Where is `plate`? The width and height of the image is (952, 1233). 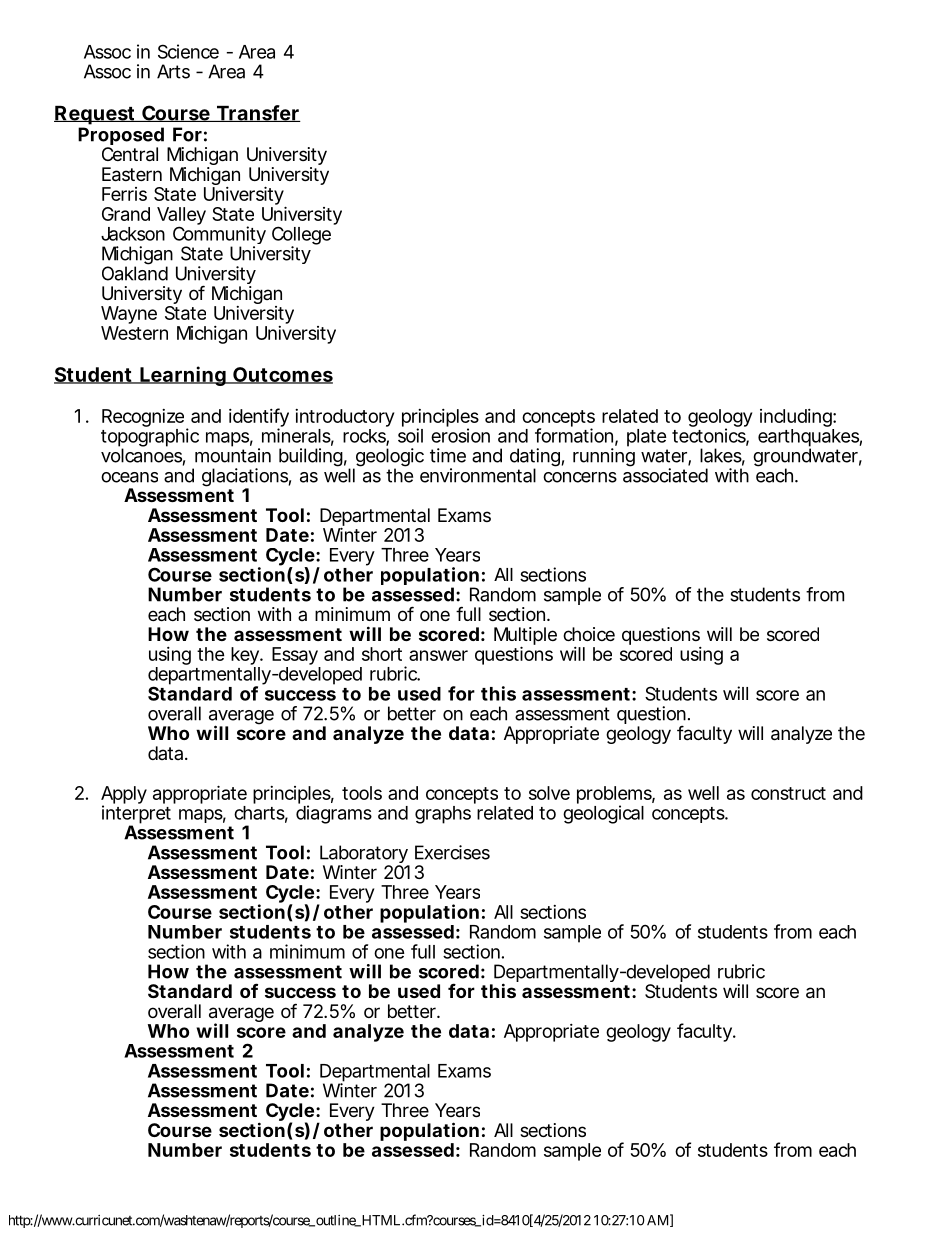
plate is located at coordinates (647, 438).
